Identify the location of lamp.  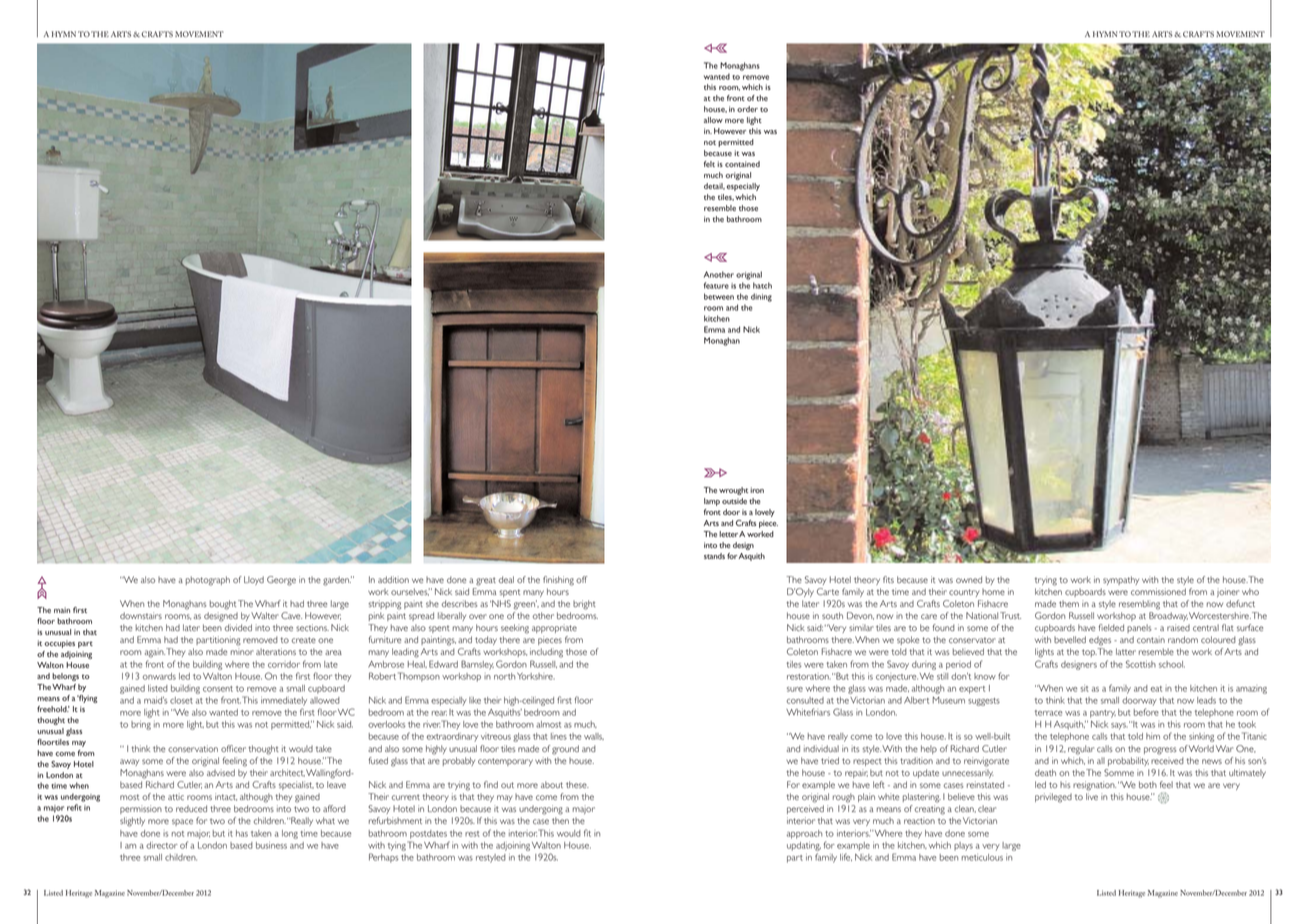
(712, 502).
